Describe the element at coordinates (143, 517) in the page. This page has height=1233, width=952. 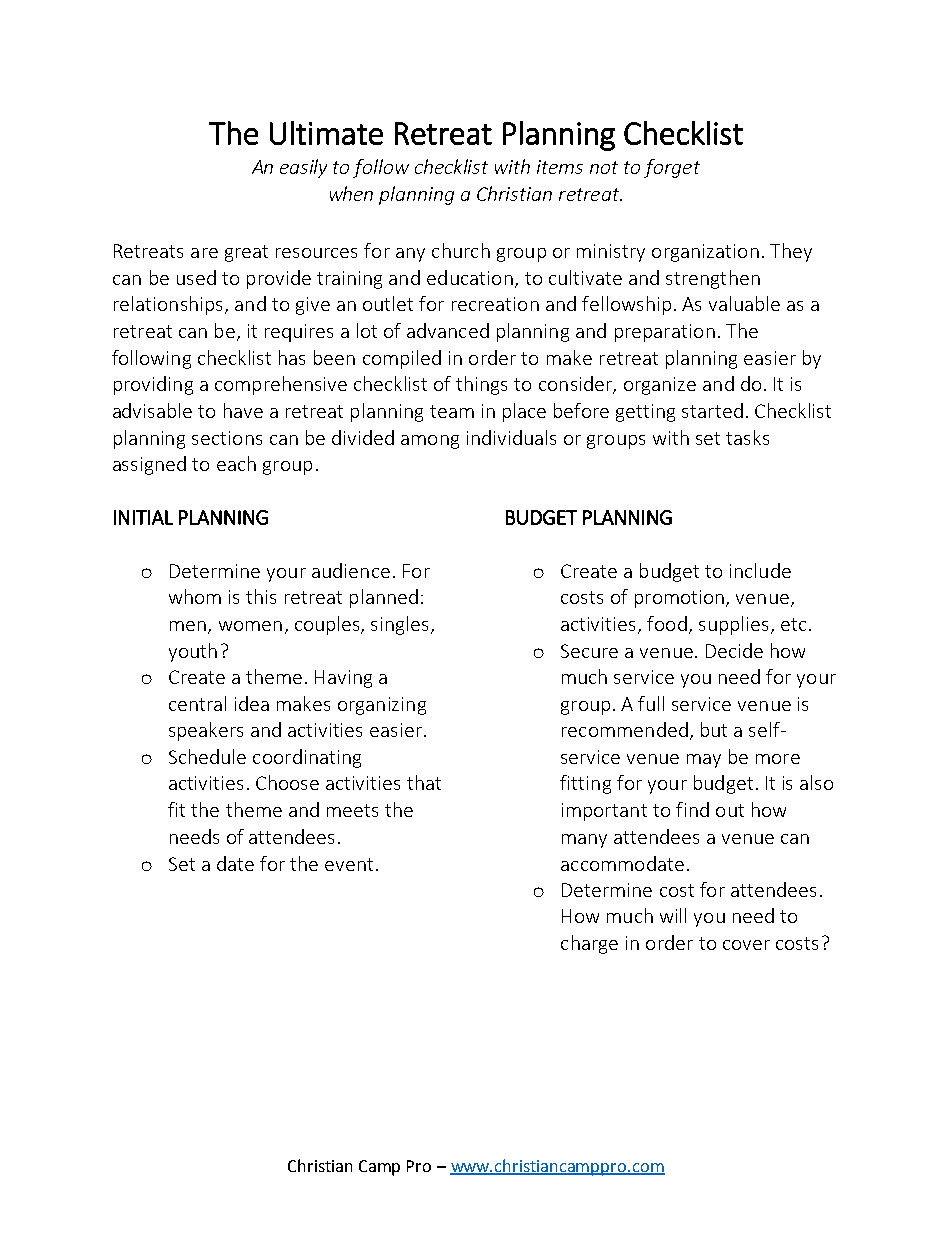
I see `INITIAL` at that location.
